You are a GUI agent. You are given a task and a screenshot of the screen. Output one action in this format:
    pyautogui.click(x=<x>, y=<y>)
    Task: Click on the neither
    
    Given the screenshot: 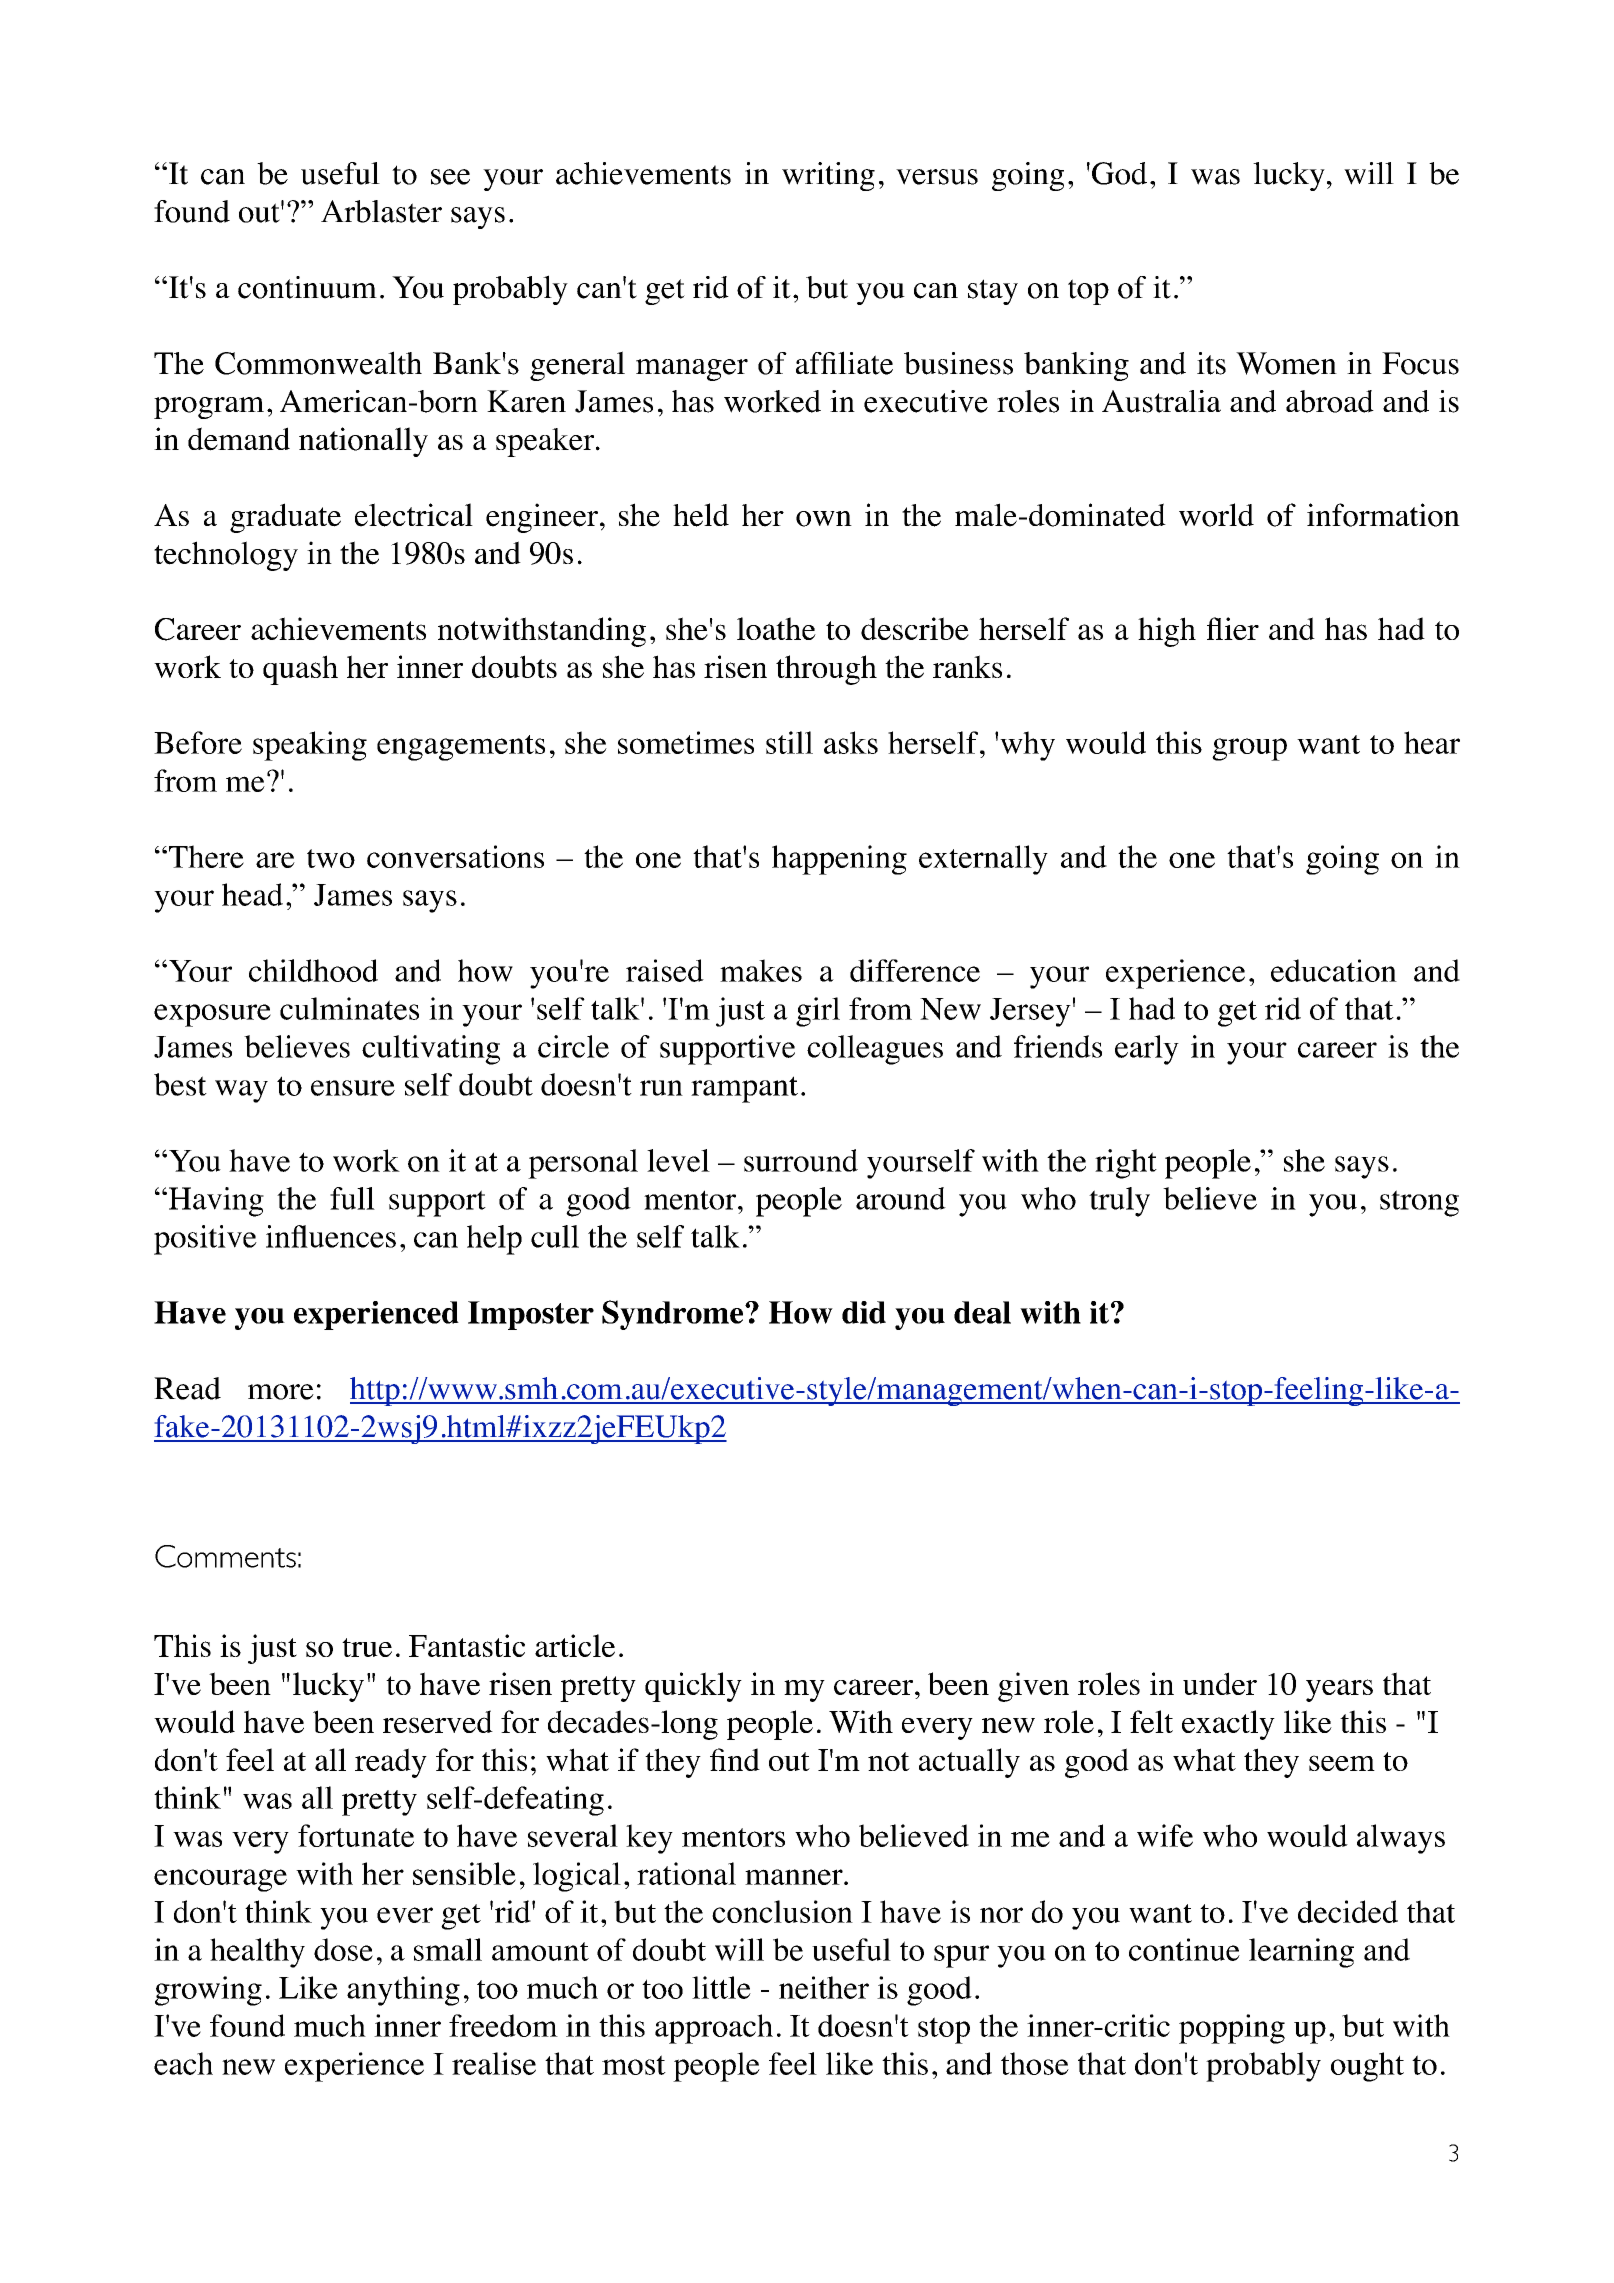 What is the action you would take?
    pyautogui.click(x=824, y=1987)
